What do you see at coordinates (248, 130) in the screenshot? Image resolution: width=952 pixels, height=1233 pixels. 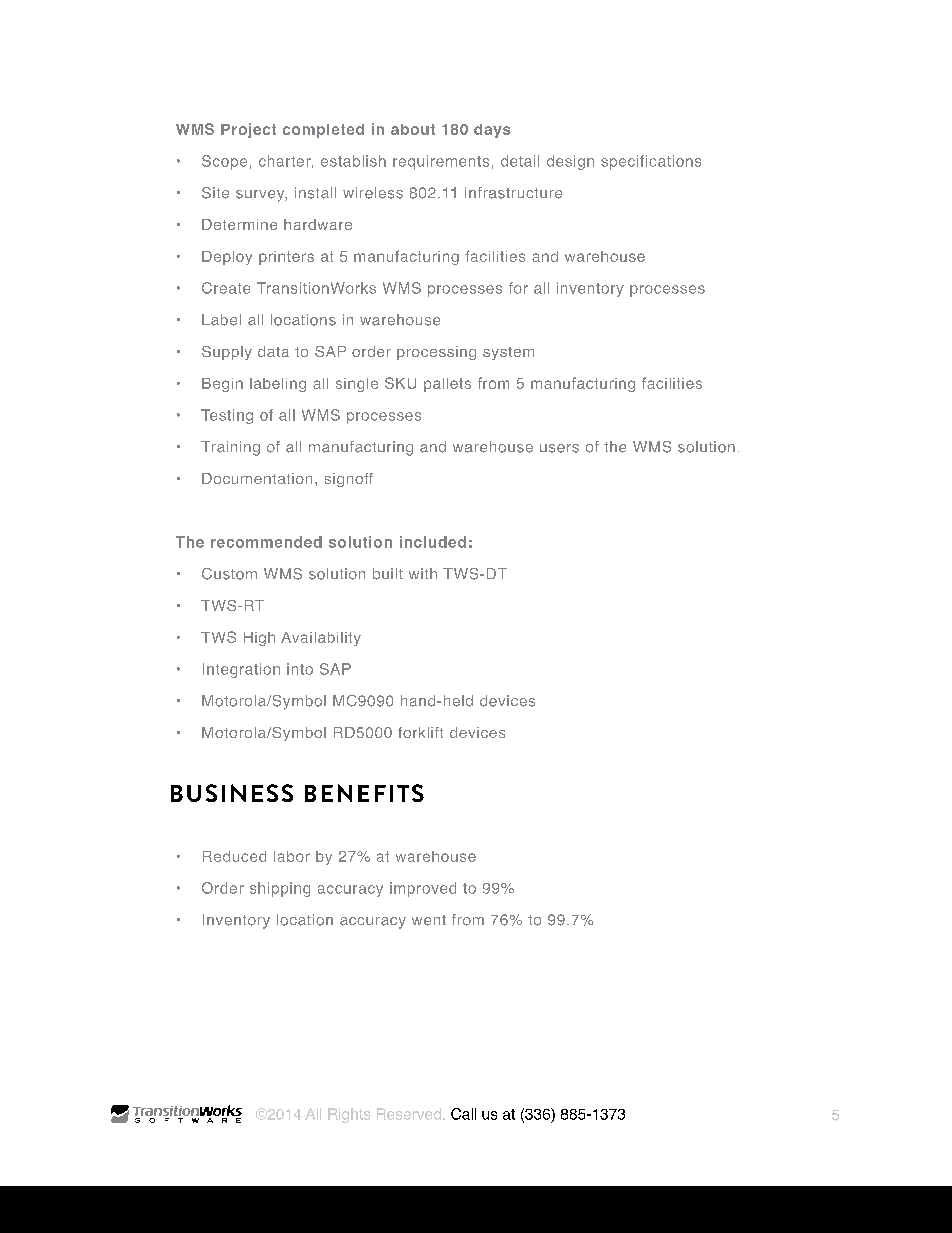 I see `Project` at bounding box center [248, 130].
